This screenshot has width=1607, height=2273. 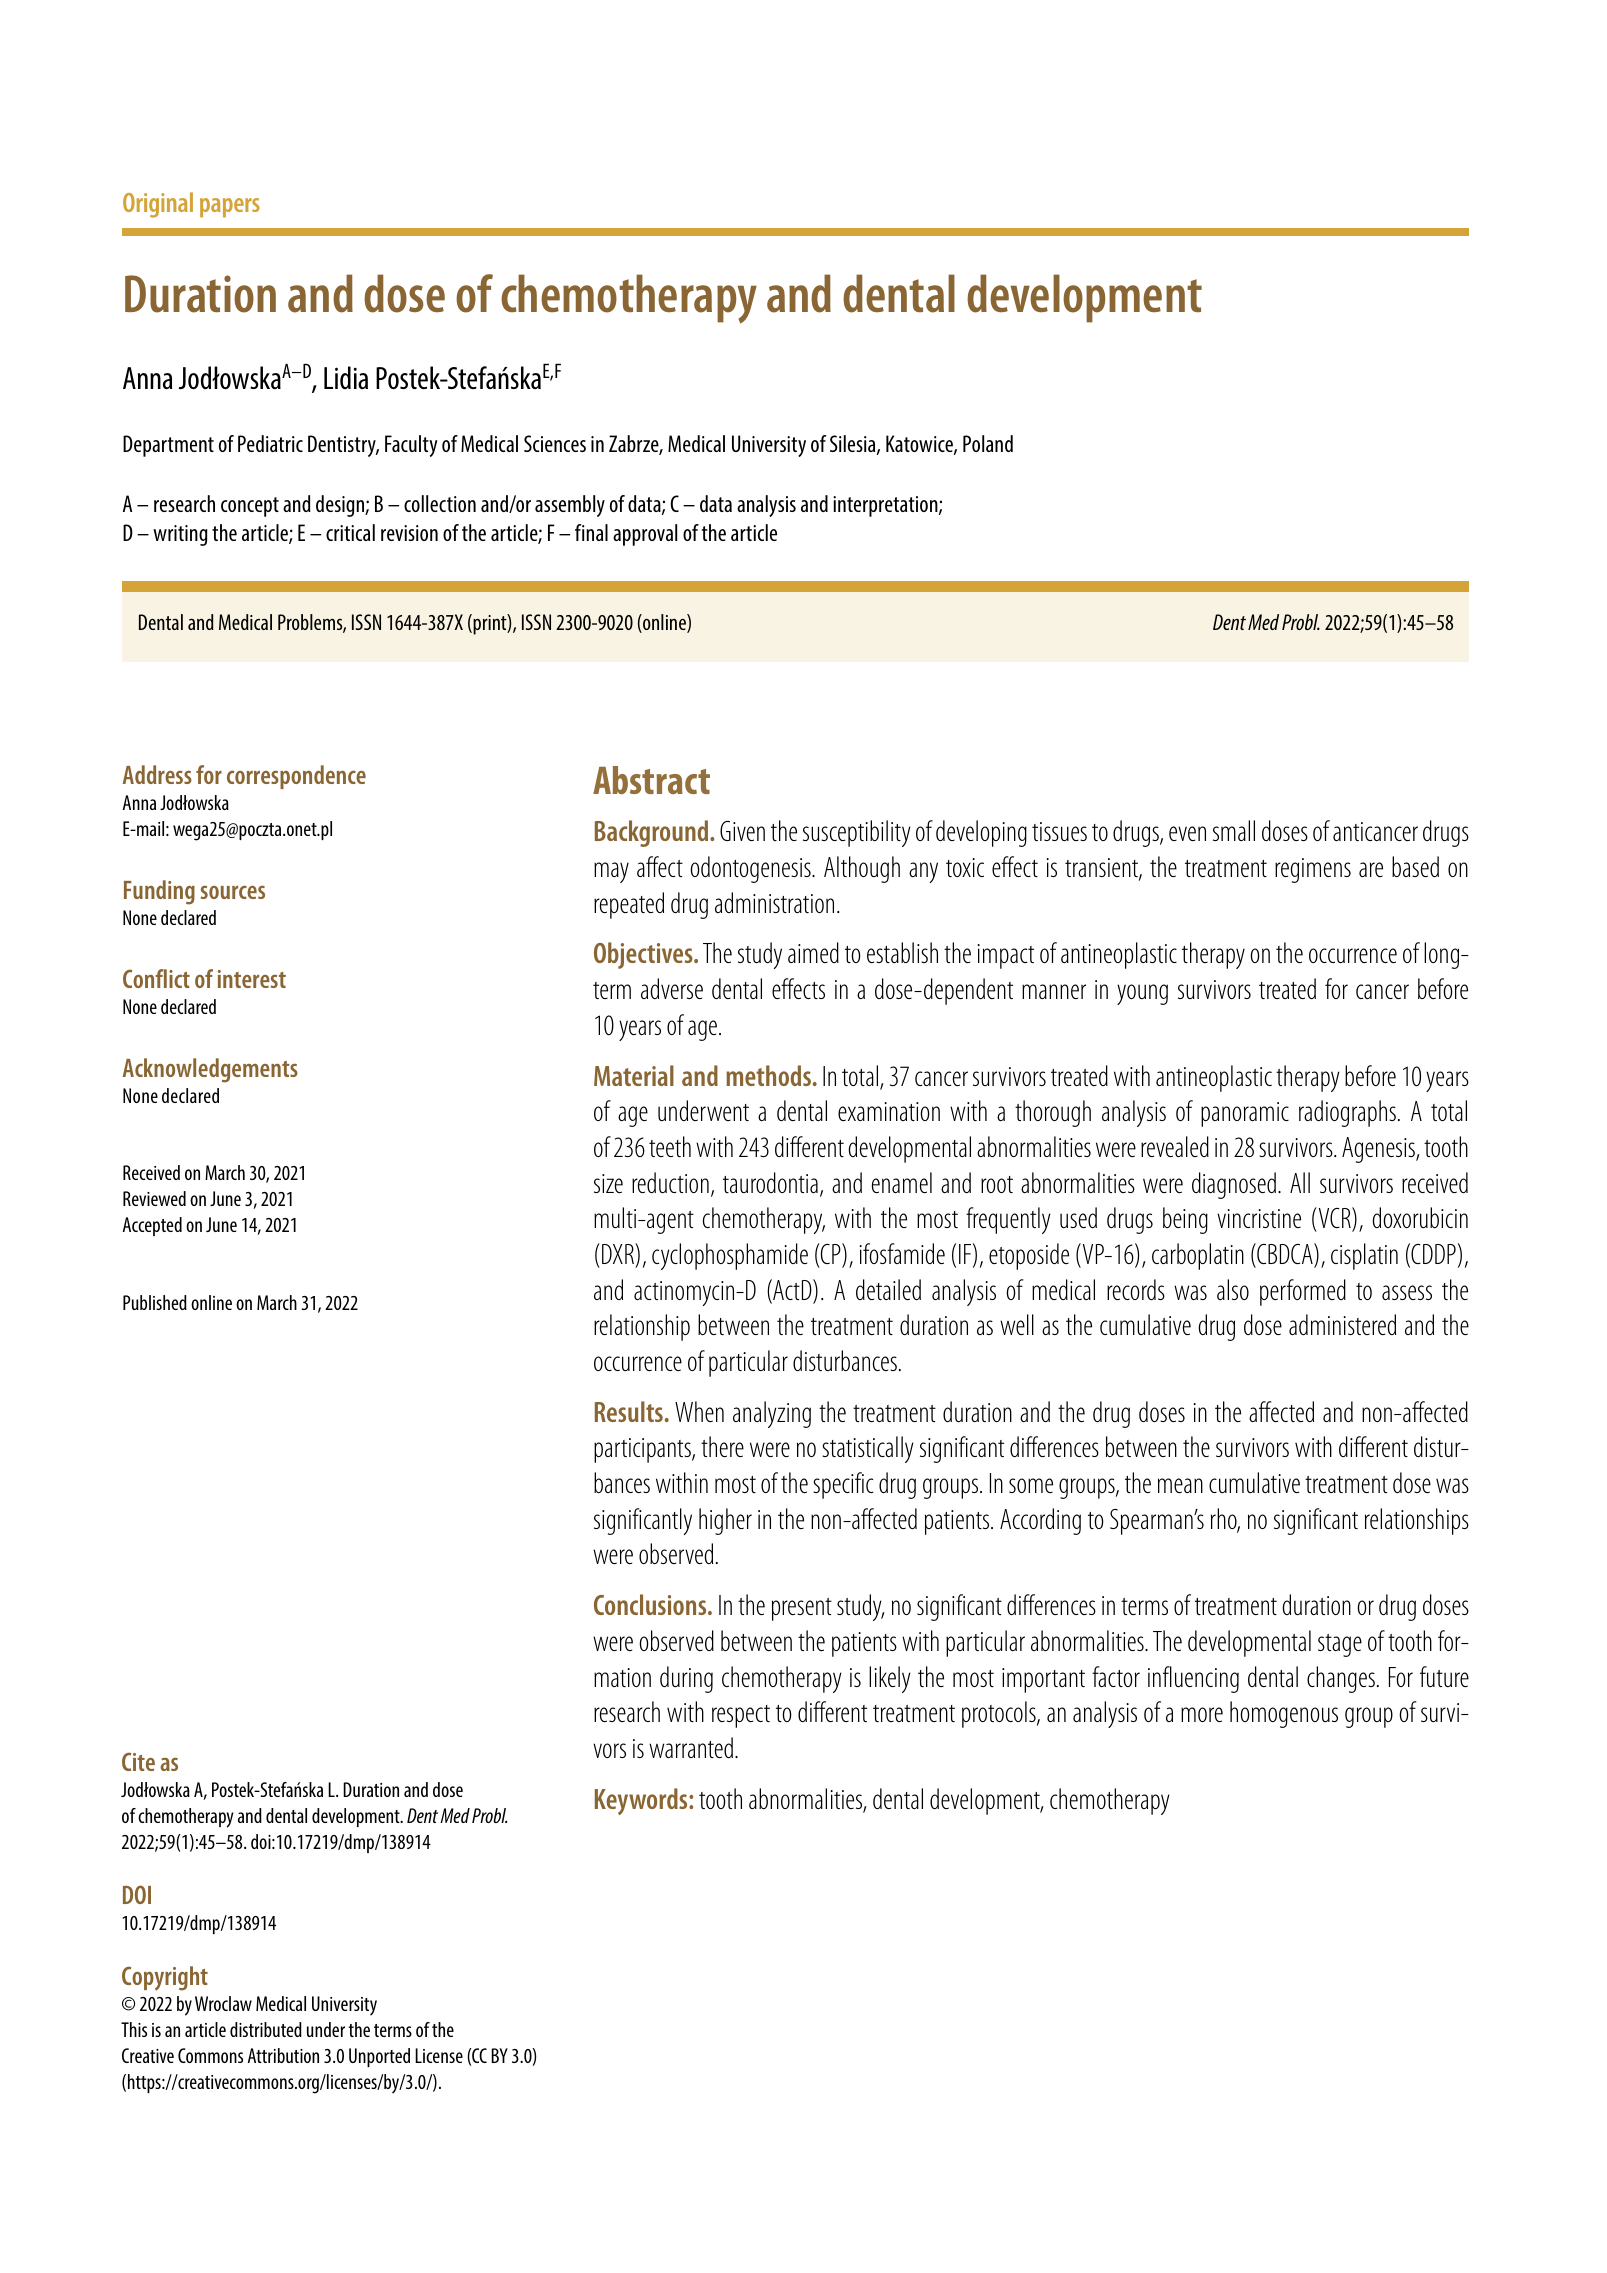 I want to click on approval, so click(x=645, y=535).
